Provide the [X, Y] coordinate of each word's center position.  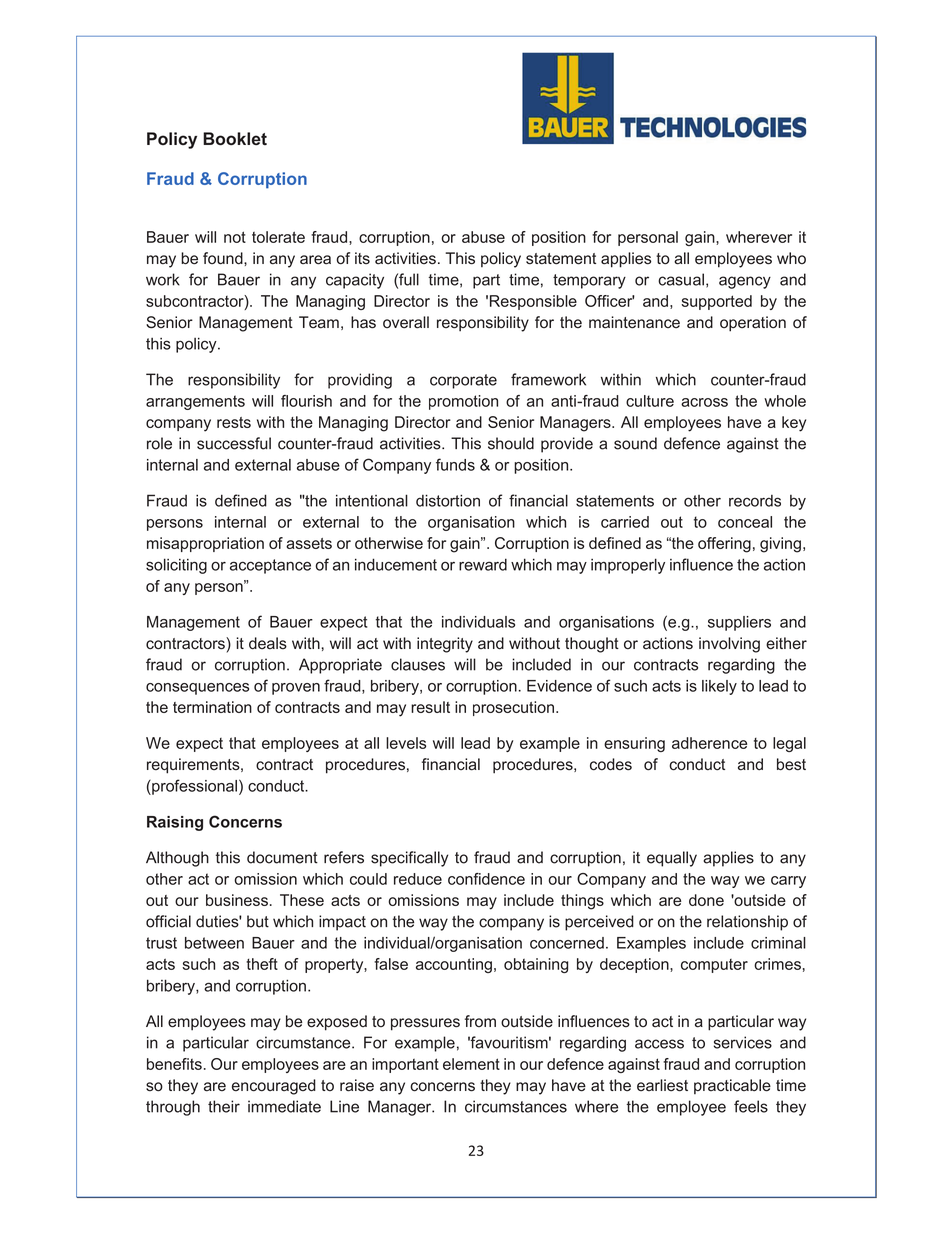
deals [268, 643]
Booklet [235, 139]
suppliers [739, 623]
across [704, 402]
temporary [589, 281]
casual [681, 279]
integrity [445, 645]
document [282, 857]
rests [234, 422]
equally [672, 859]
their [224, 1106]
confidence [486, 879]
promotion [463, 402]
